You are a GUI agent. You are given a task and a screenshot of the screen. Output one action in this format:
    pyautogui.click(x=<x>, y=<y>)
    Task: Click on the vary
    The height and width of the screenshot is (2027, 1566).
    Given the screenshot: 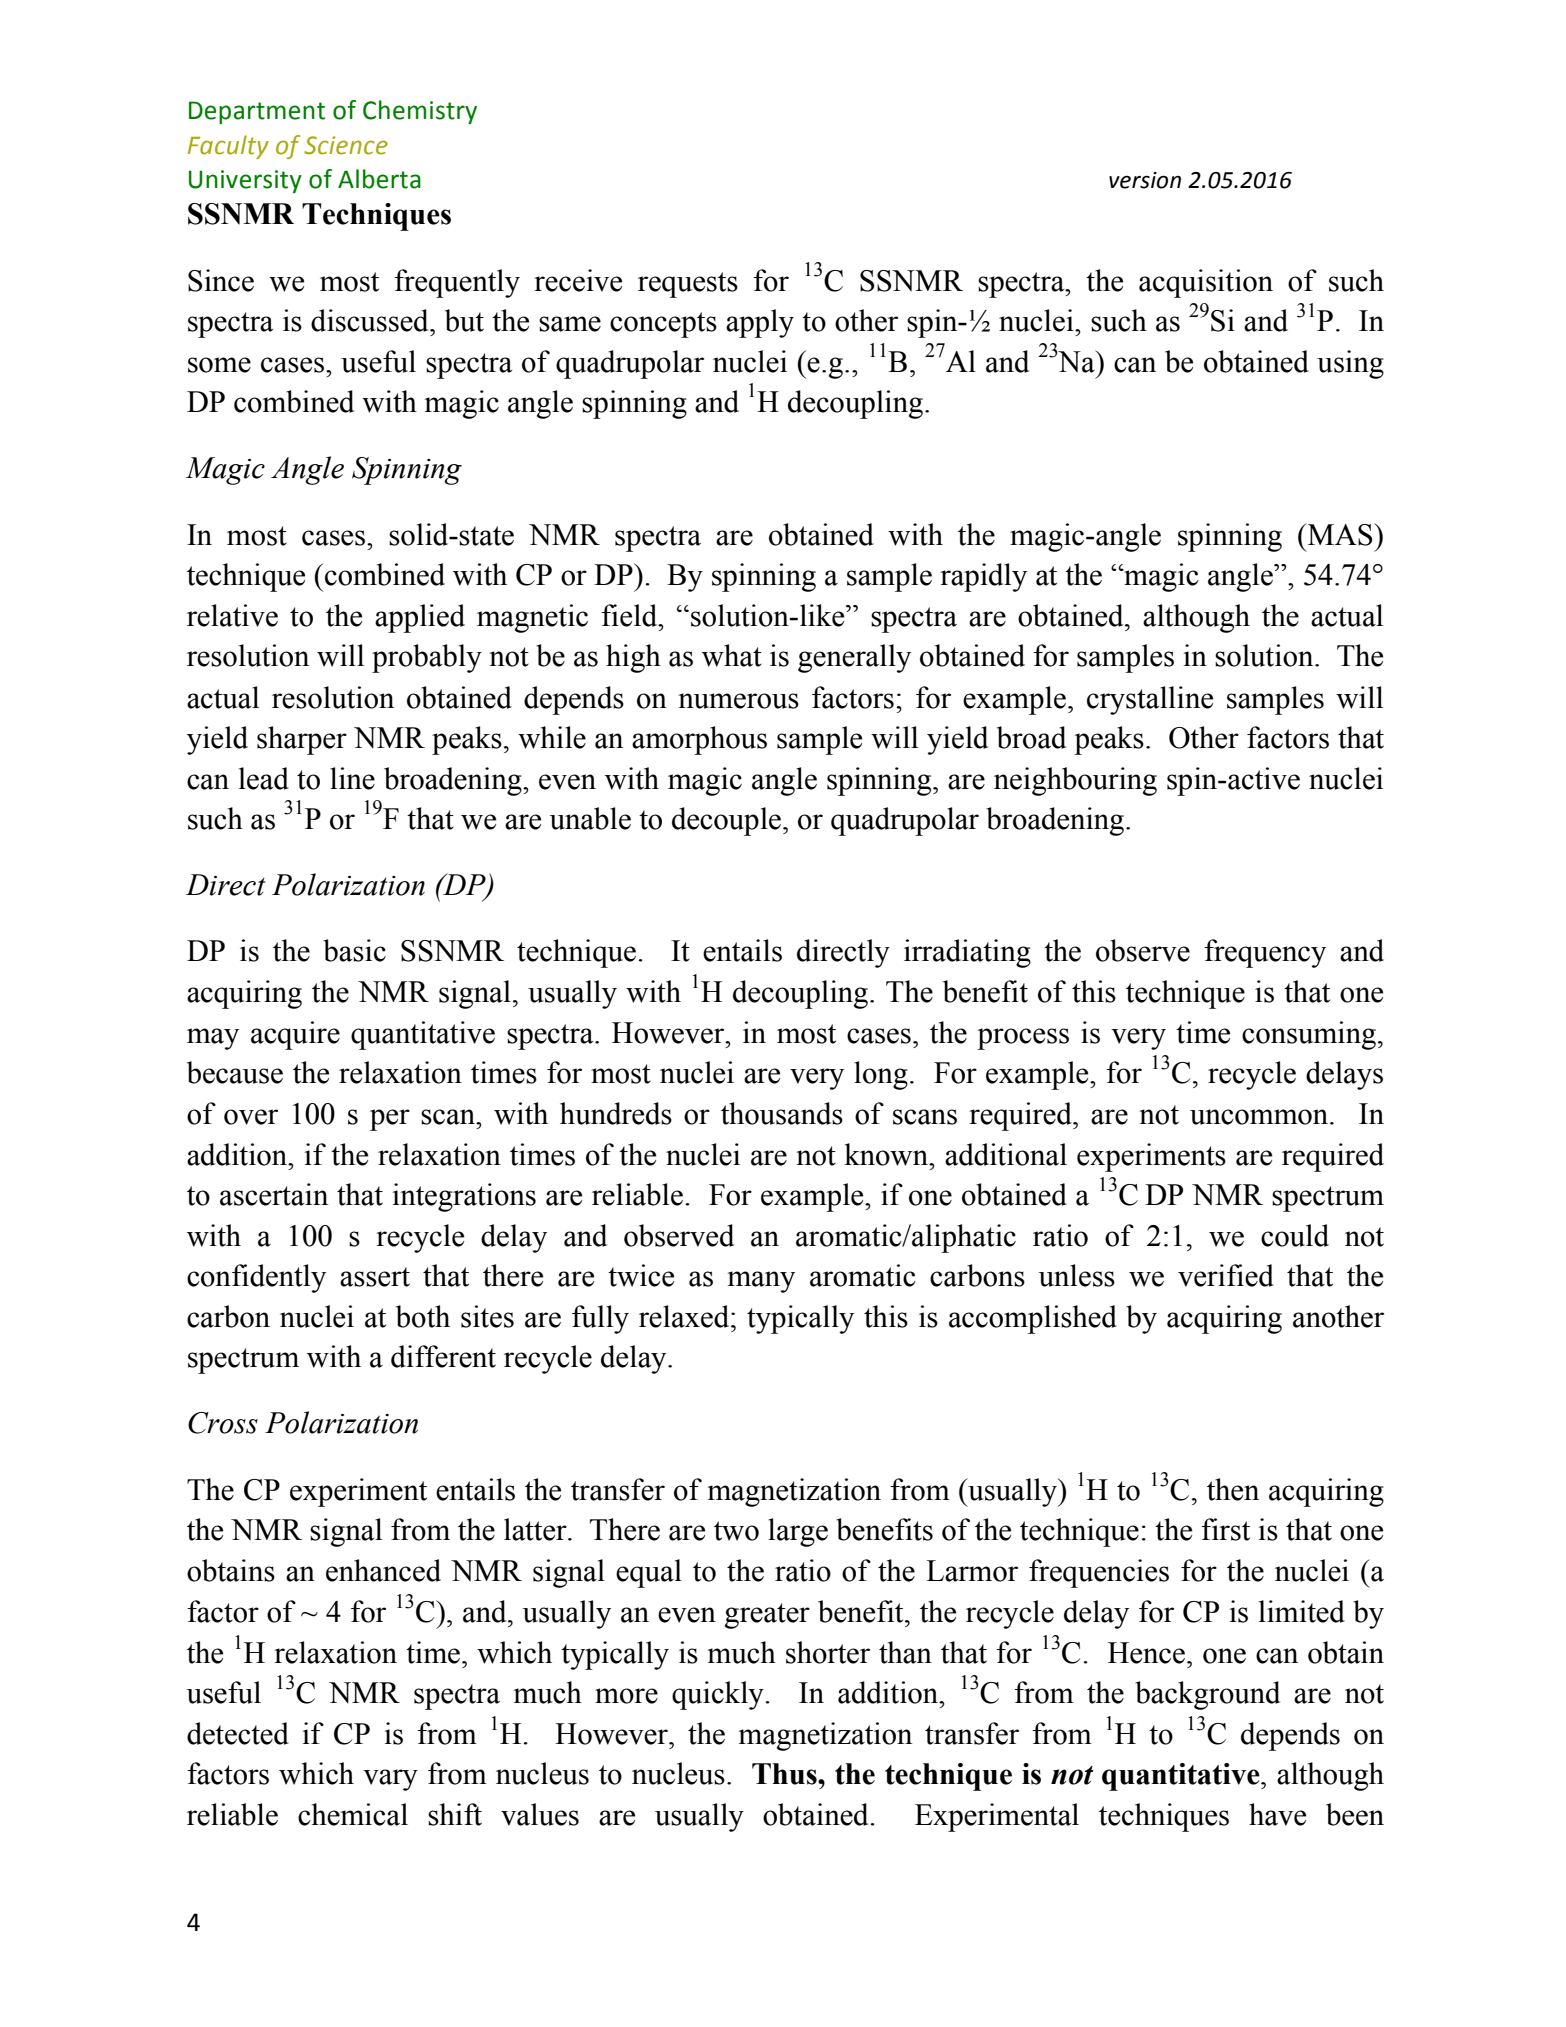 What is the action you would take?
    pyautogui.click(x=390, y=1780)
